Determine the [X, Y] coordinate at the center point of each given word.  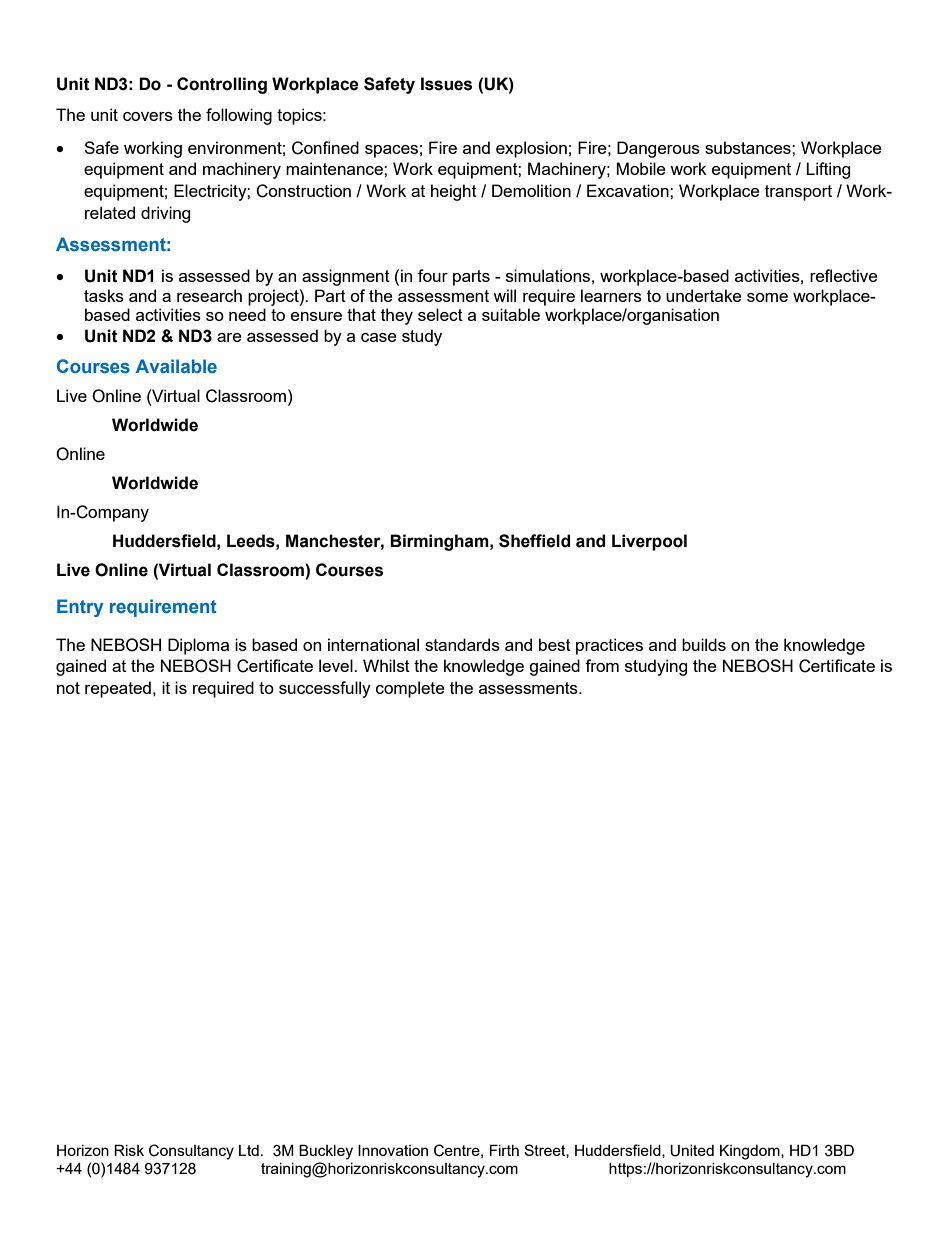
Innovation [393, 1150]
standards [462, 644]
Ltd [249, 1150]
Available [176, 366]
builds [704, 644]
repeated [118, 689]
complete [410, 689]
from [602, 665]
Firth [504, 1150]
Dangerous [658, 149]
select [440, 314]
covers [148, 116]
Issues [446, 84]
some [767, 297]
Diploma [198, 646]
